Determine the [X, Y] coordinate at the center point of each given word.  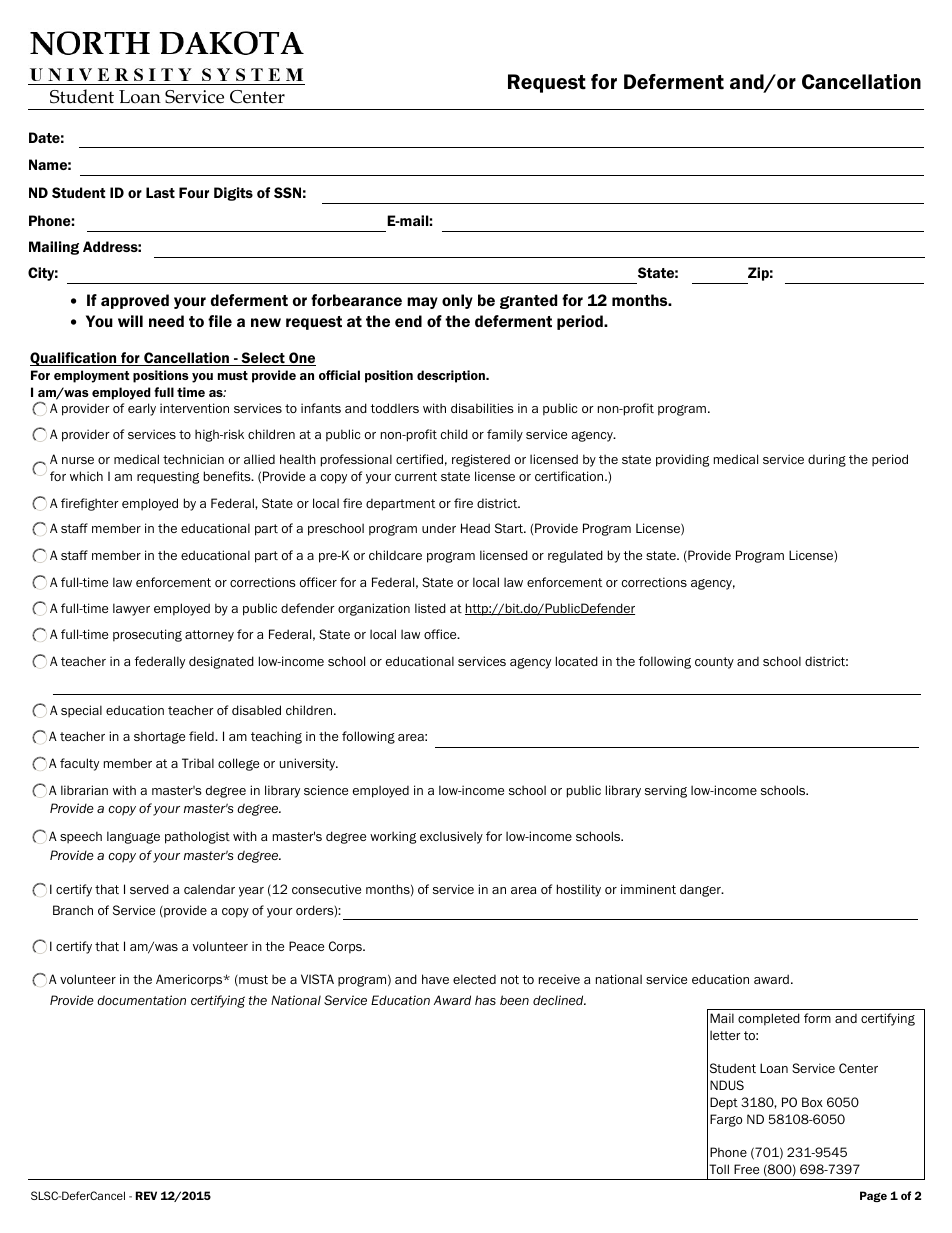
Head [475, 528]
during [827, 460]
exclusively [451, 837]
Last [160, 192]
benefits [228, 476]
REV [146, 1195]
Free [746, 1169]
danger [701, 890]
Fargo [726, 1120]
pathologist [197, 837]
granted [528, 301]
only [457, 301]
